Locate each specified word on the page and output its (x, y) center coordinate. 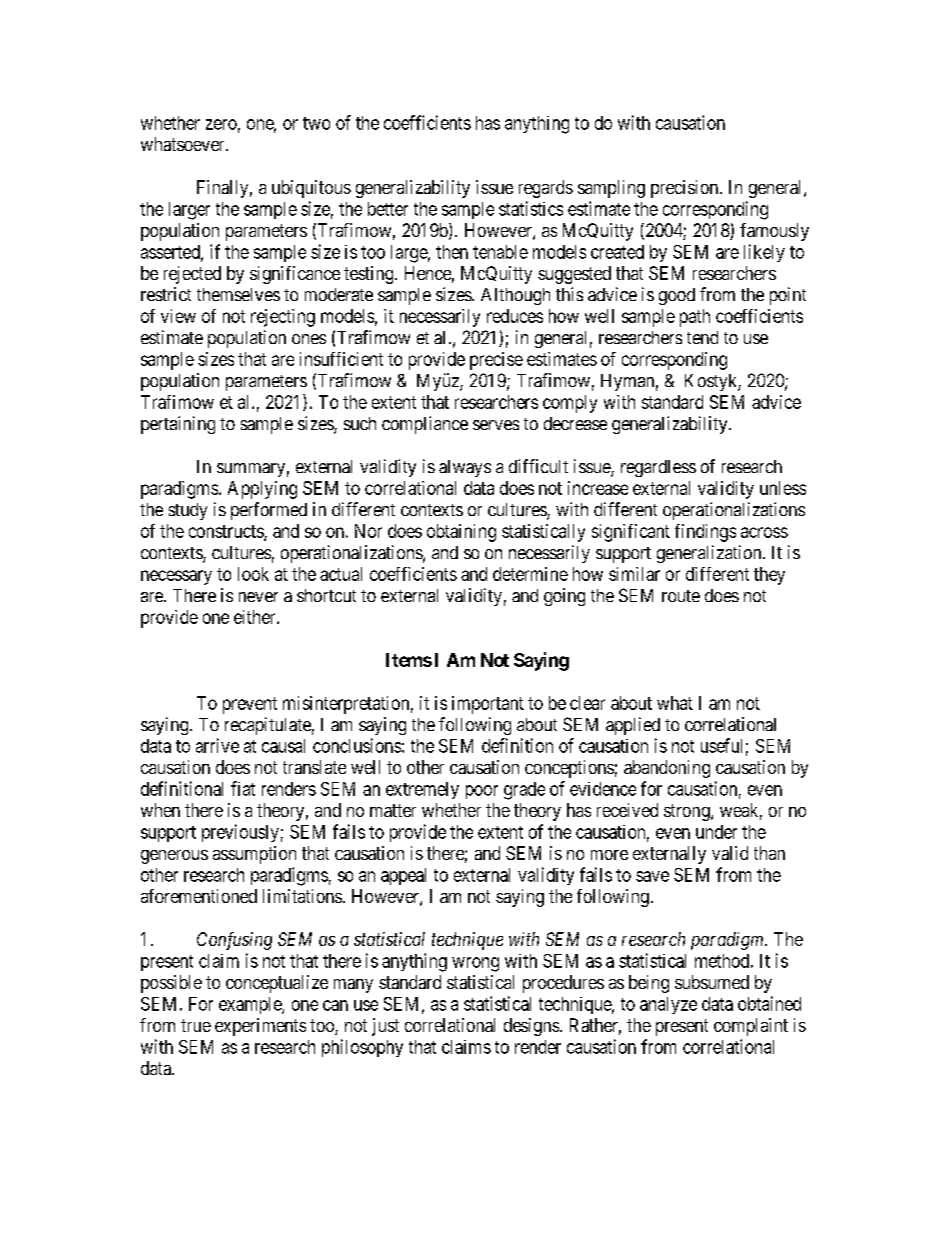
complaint (751, 1027)
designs (531, 1027)
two (316, 123)
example (251, 1005)
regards (546, 189)
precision (686, 189)
